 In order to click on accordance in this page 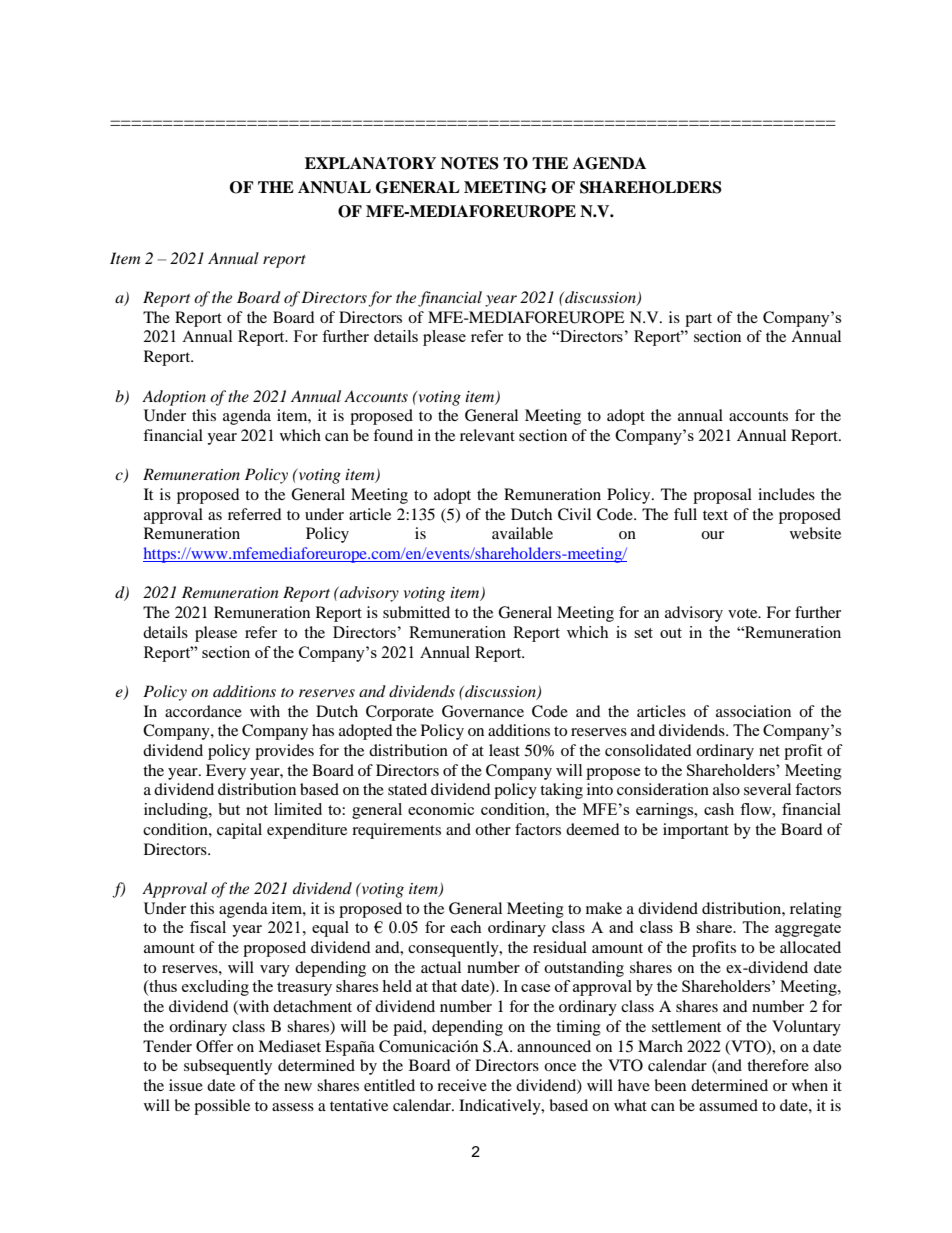, I will do `click(203, 711)`.
